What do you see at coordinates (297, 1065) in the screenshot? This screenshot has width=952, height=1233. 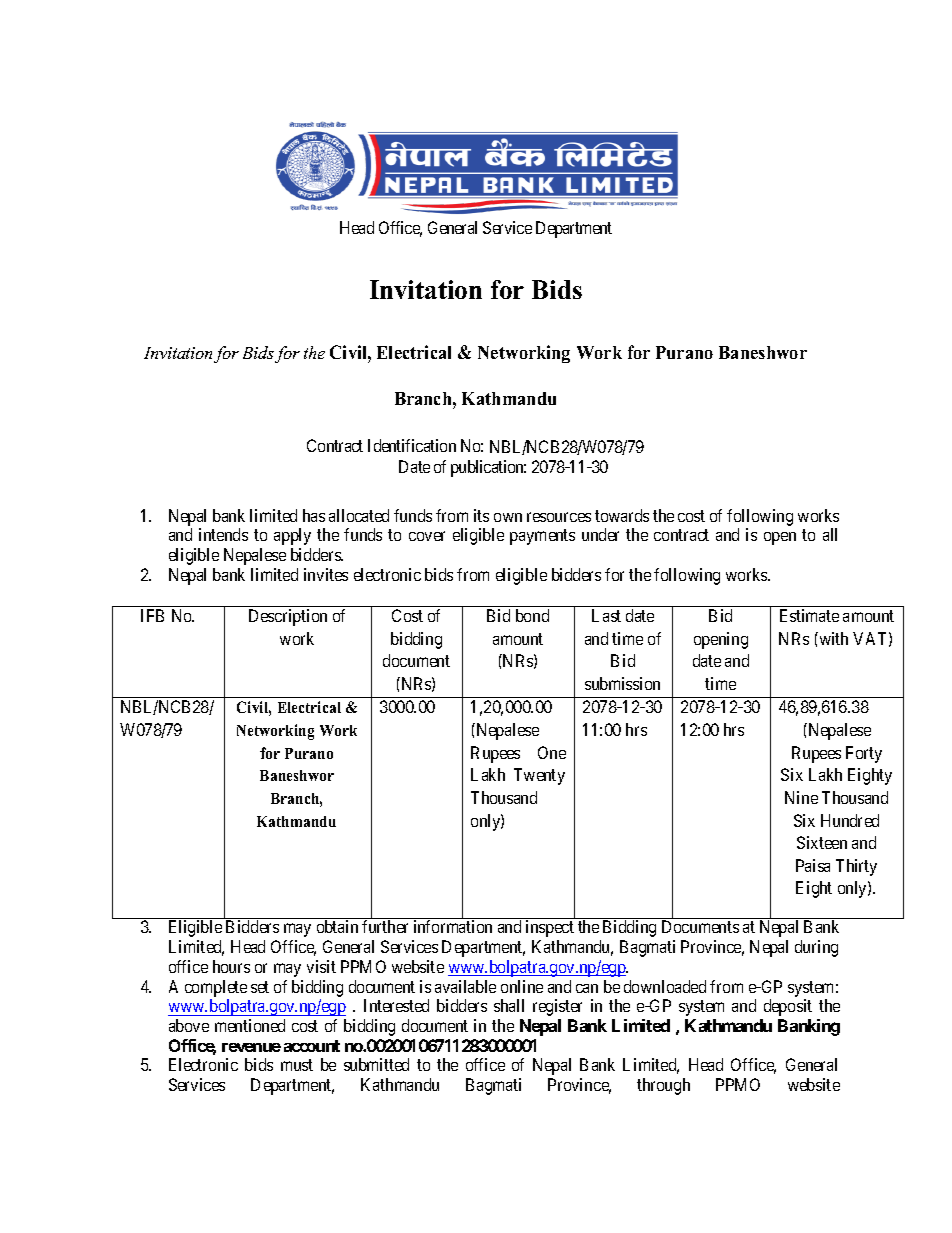 I see `must` at bounding box center [297, 1065].
